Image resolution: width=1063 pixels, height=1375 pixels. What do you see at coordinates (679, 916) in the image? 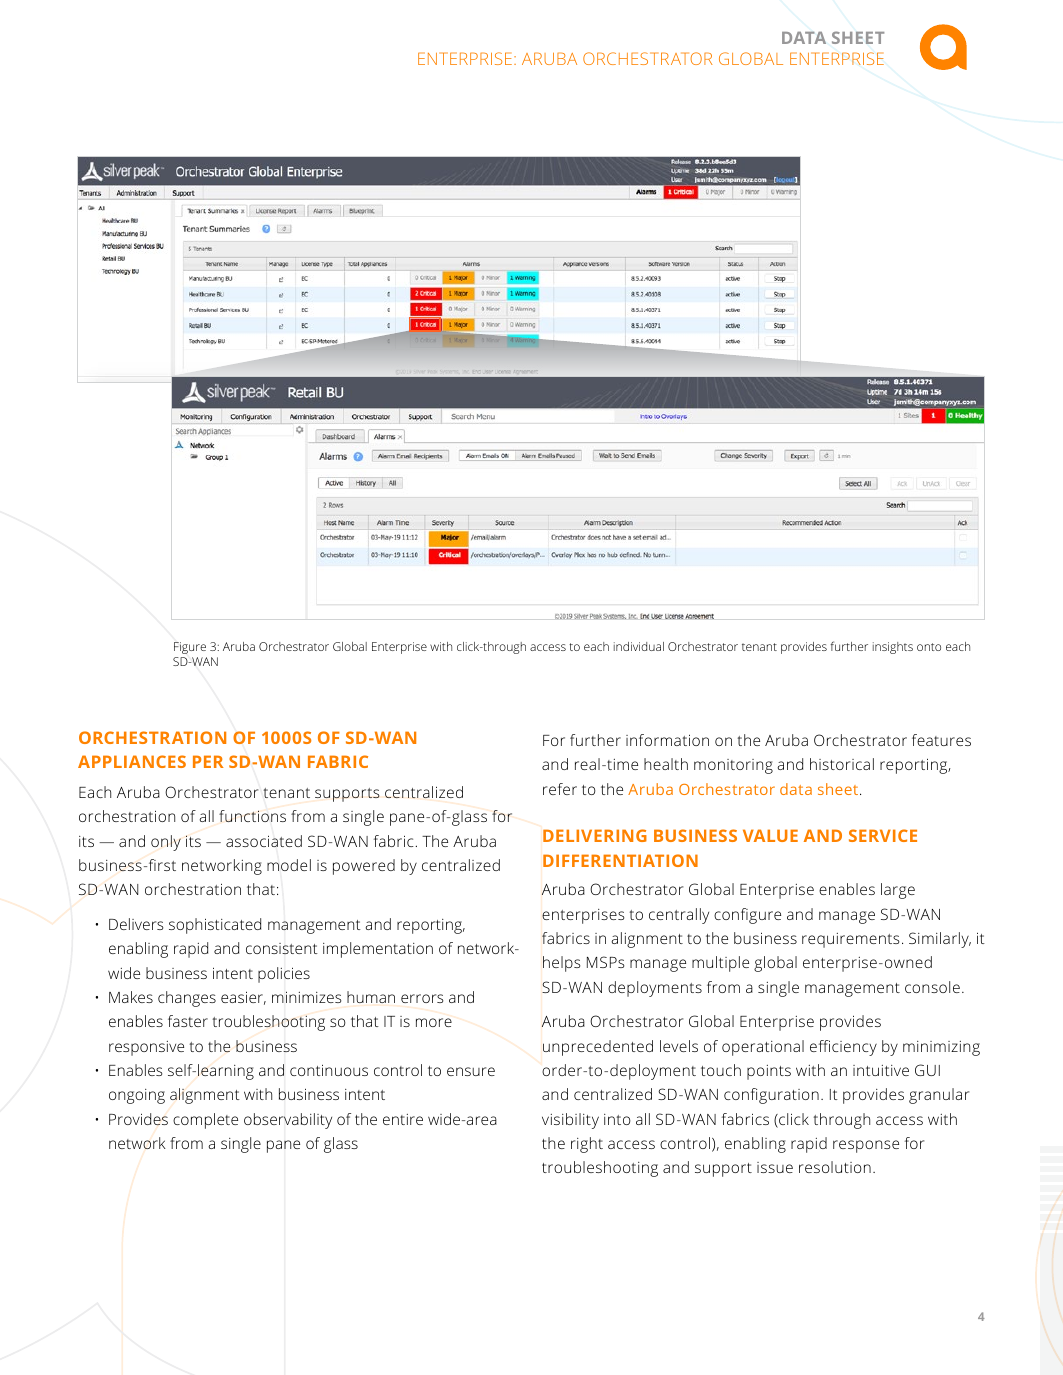
I see `centrally` at bounding box center [679, 916].
